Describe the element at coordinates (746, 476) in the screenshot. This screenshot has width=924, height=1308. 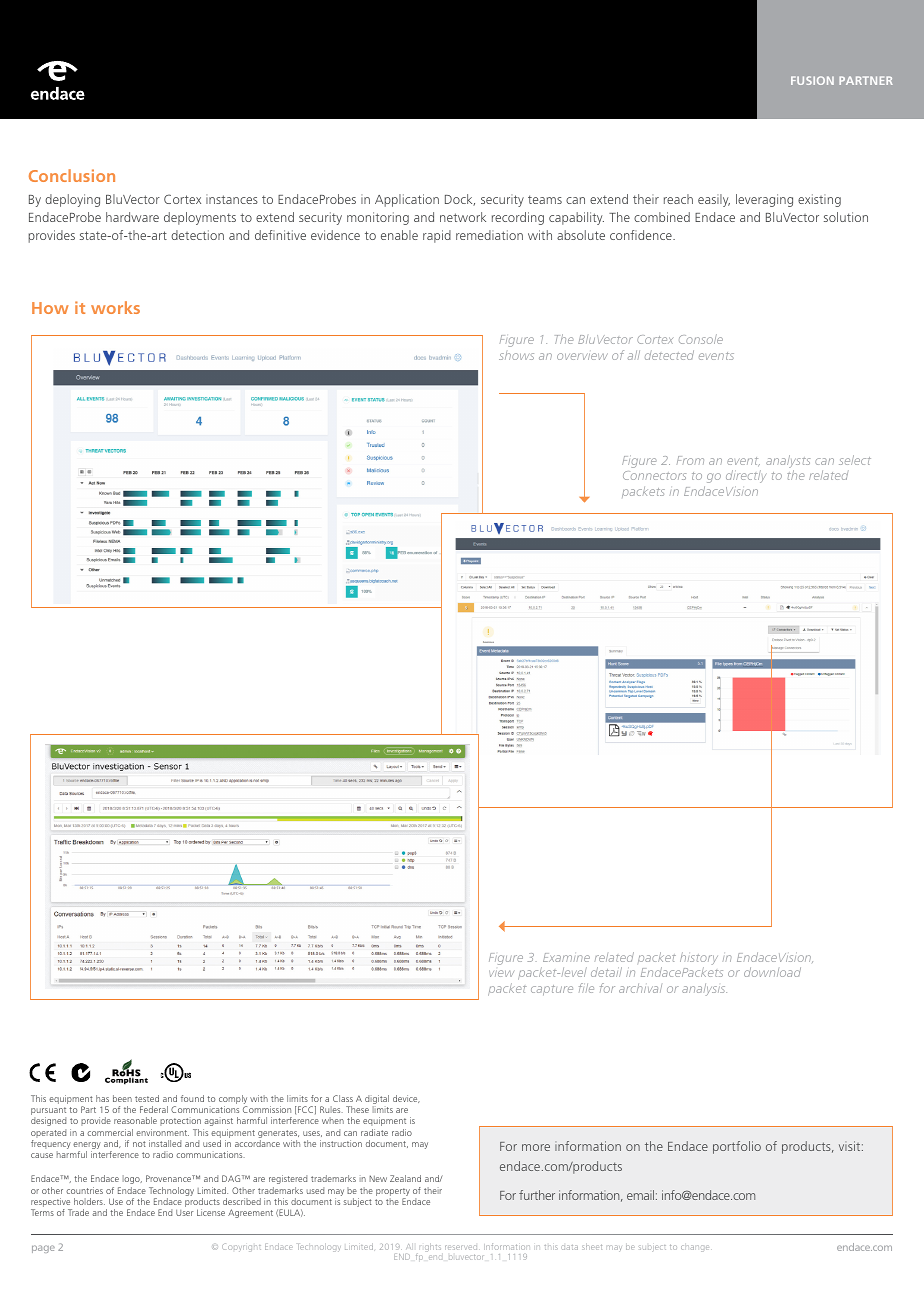
I see `directly` at that location.
